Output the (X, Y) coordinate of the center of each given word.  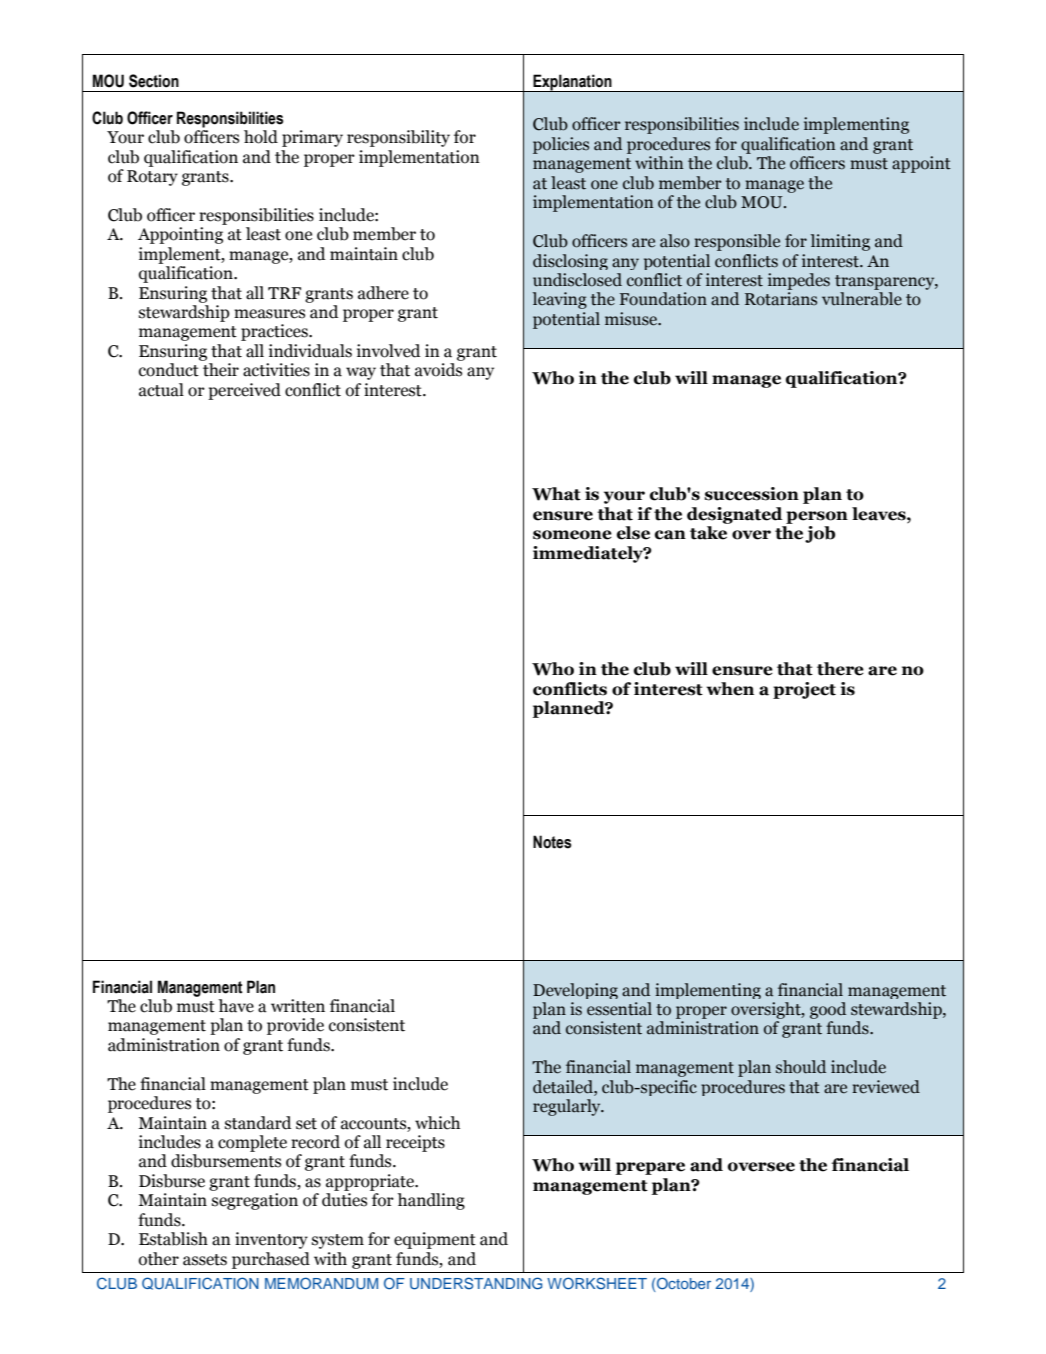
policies (561, 145)
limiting (840, 242)
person (817, 517)
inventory (271, 1240)
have (236, 1006)
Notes (552, 842)
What (556, 494)
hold (261, 137)
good (828, 1010)
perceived (244, 391)
